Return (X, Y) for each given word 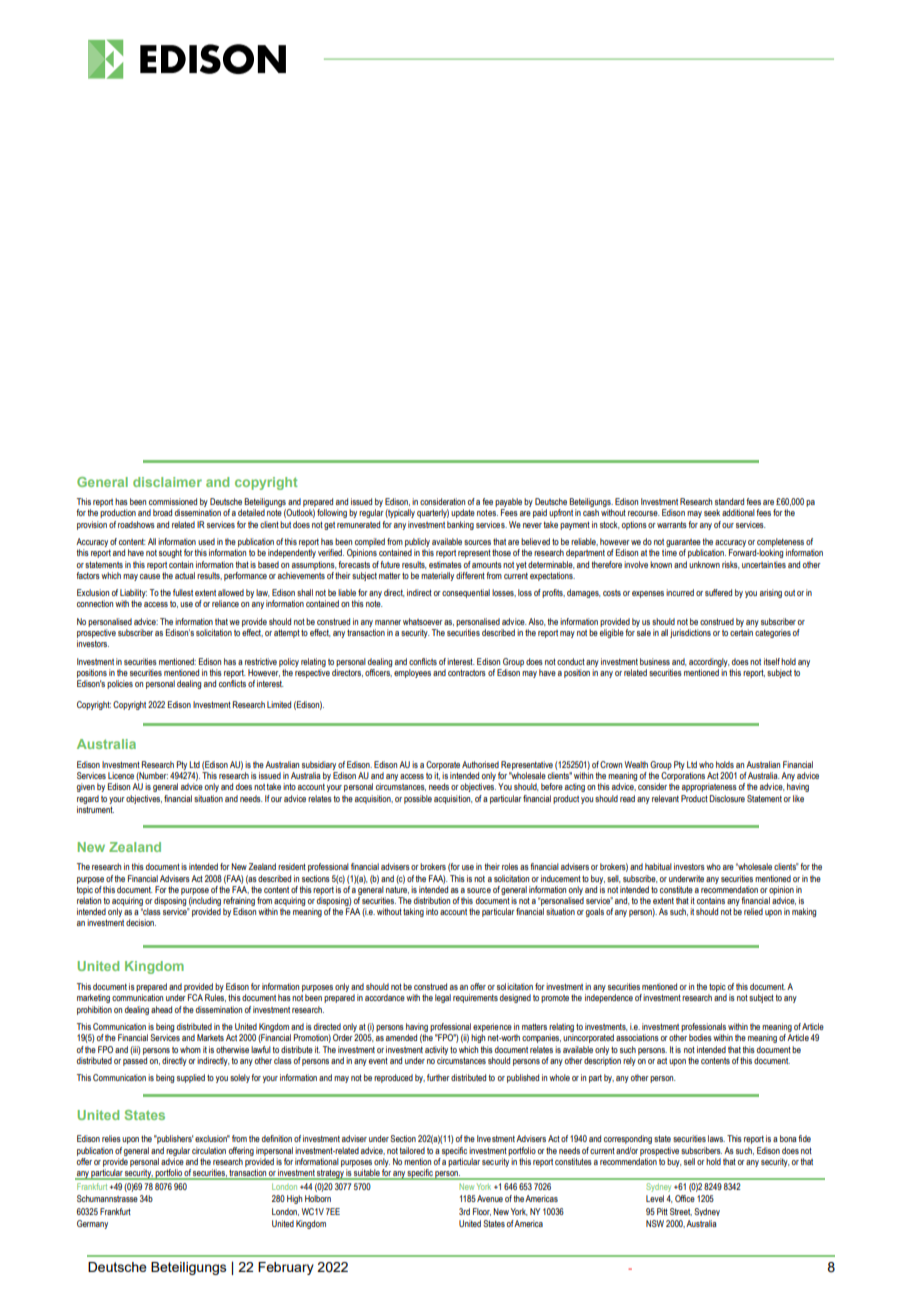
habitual (658, 866)
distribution (432, 900)
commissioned (173, 501)
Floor (482, 1212)
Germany (92, 1224)
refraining (239, 901)
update (463, 513)
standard (729, 501)
